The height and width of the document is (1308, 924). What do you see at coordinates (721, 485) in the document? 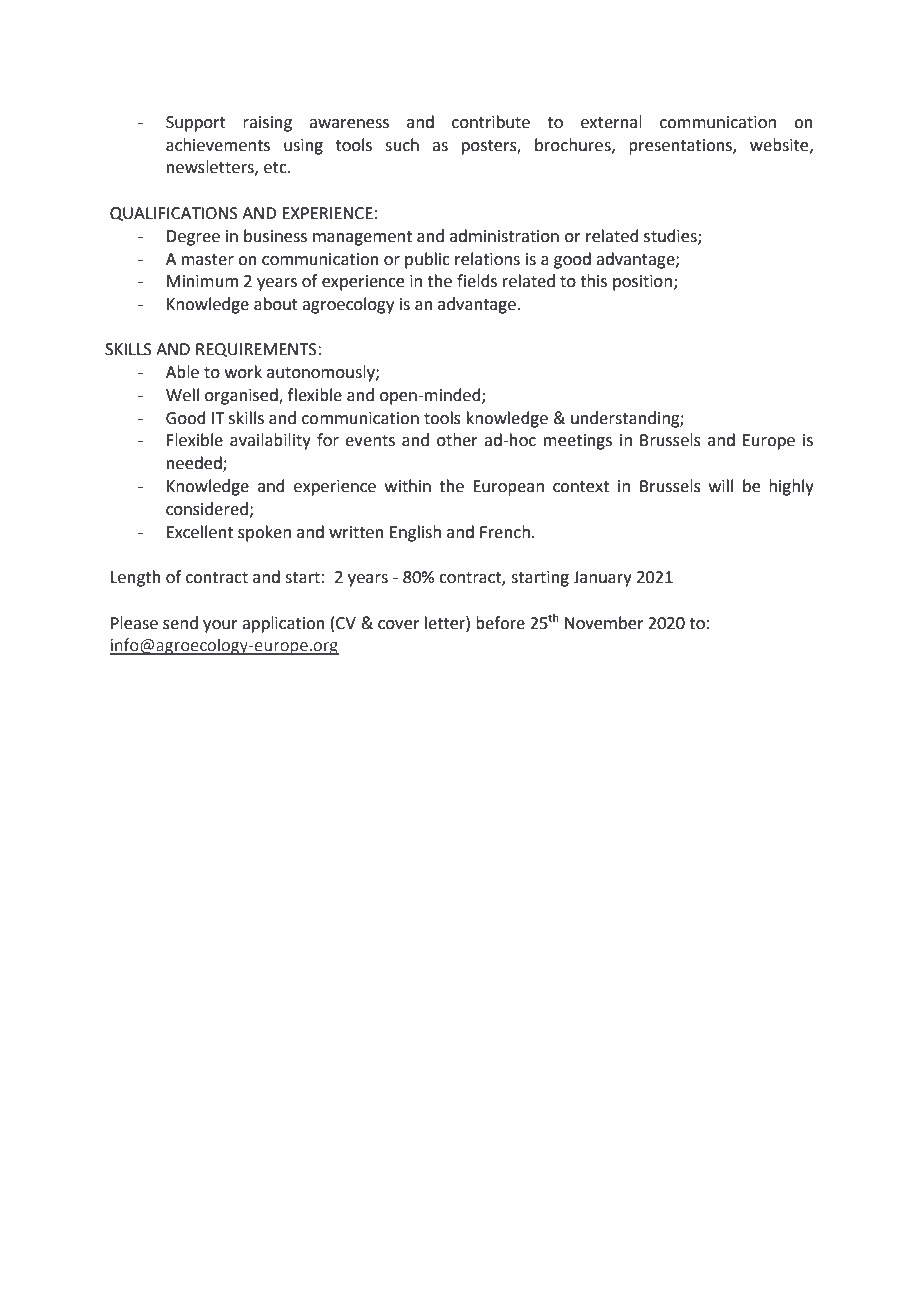
I see `will` at bounding box center [721, 485].
